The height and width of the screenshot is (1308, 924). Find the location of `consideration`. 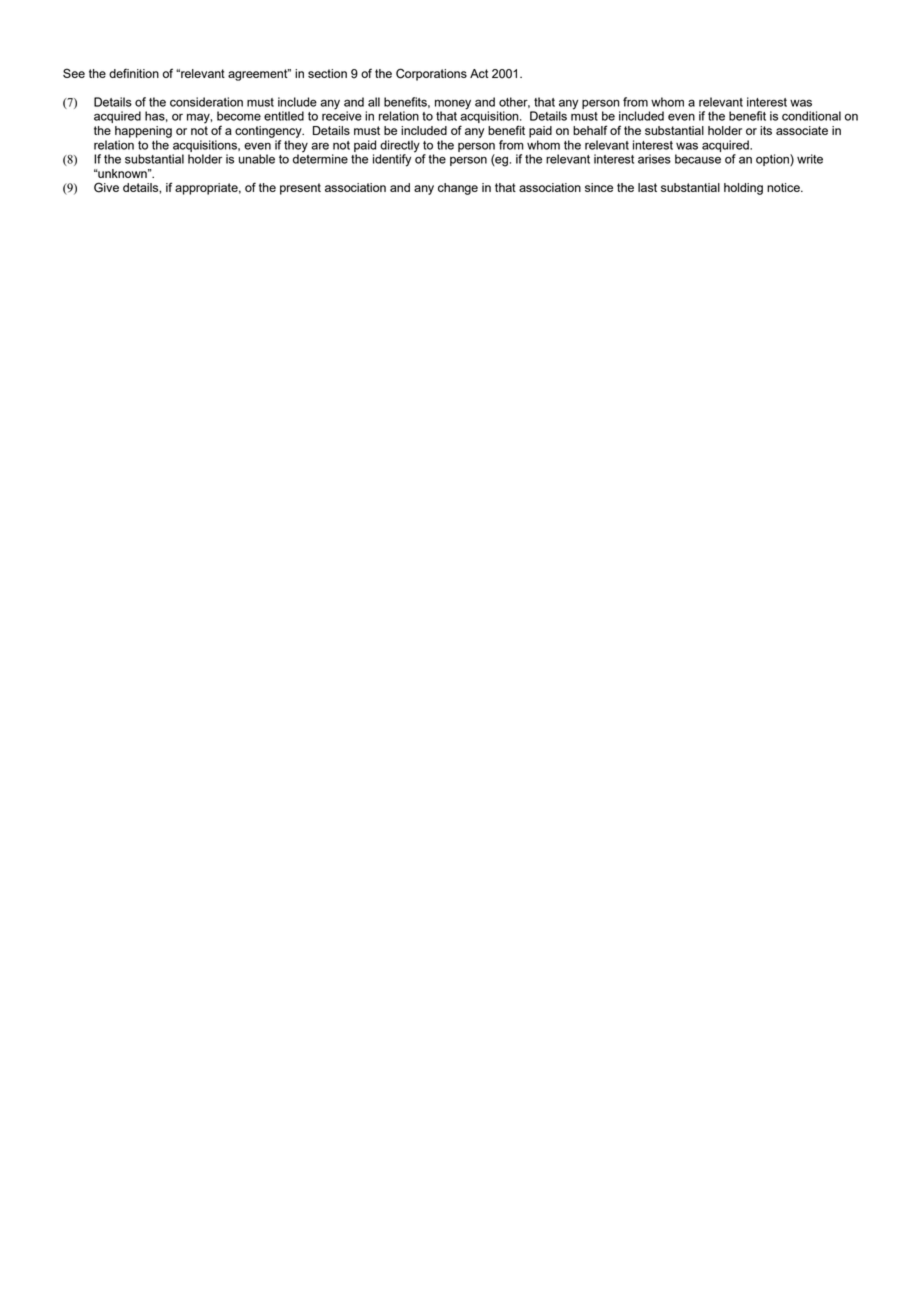

consideration is located at coordinates (206, 102).
